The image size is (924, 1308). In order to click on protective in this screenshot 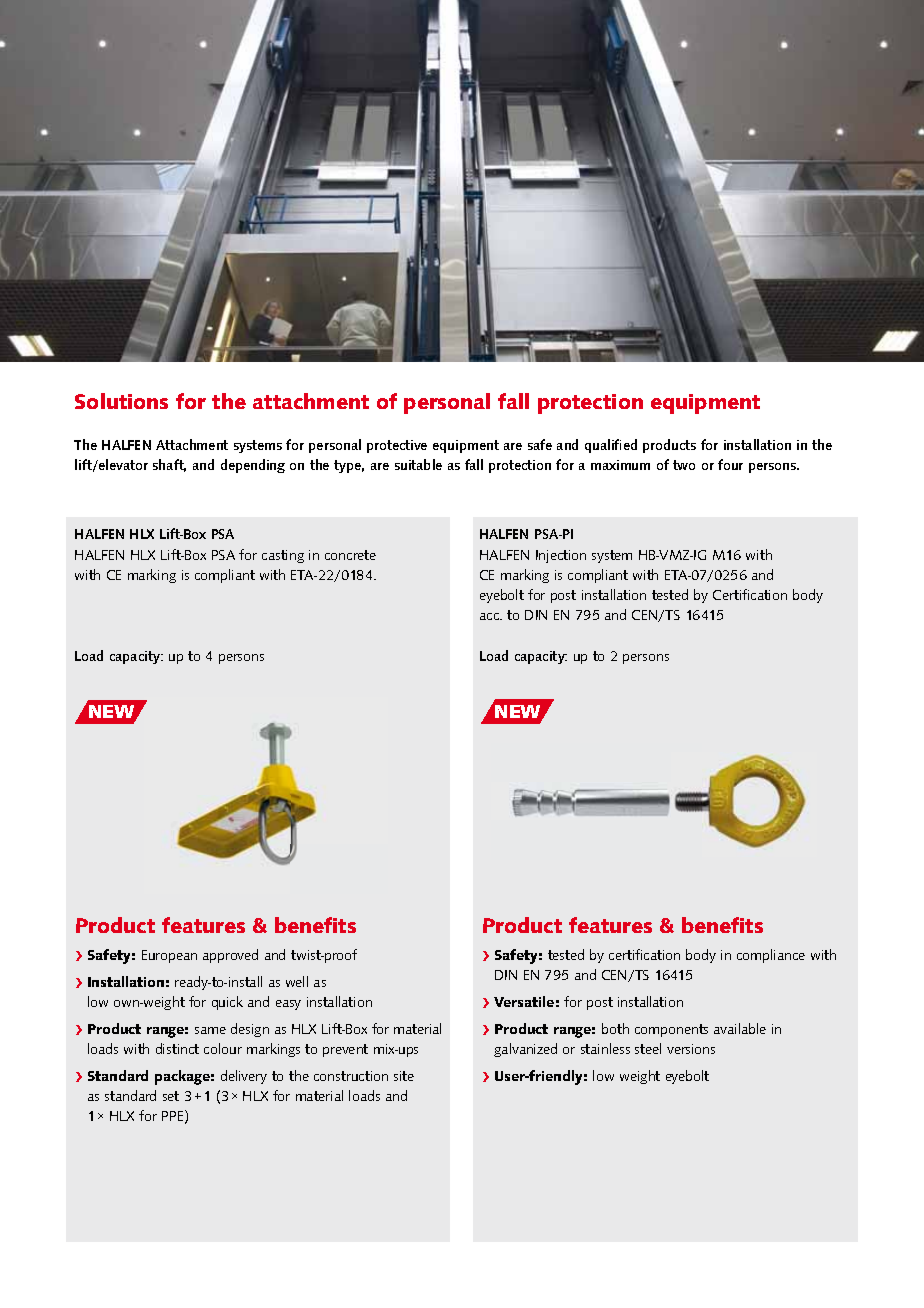, I will do `click(397, 446)`.
